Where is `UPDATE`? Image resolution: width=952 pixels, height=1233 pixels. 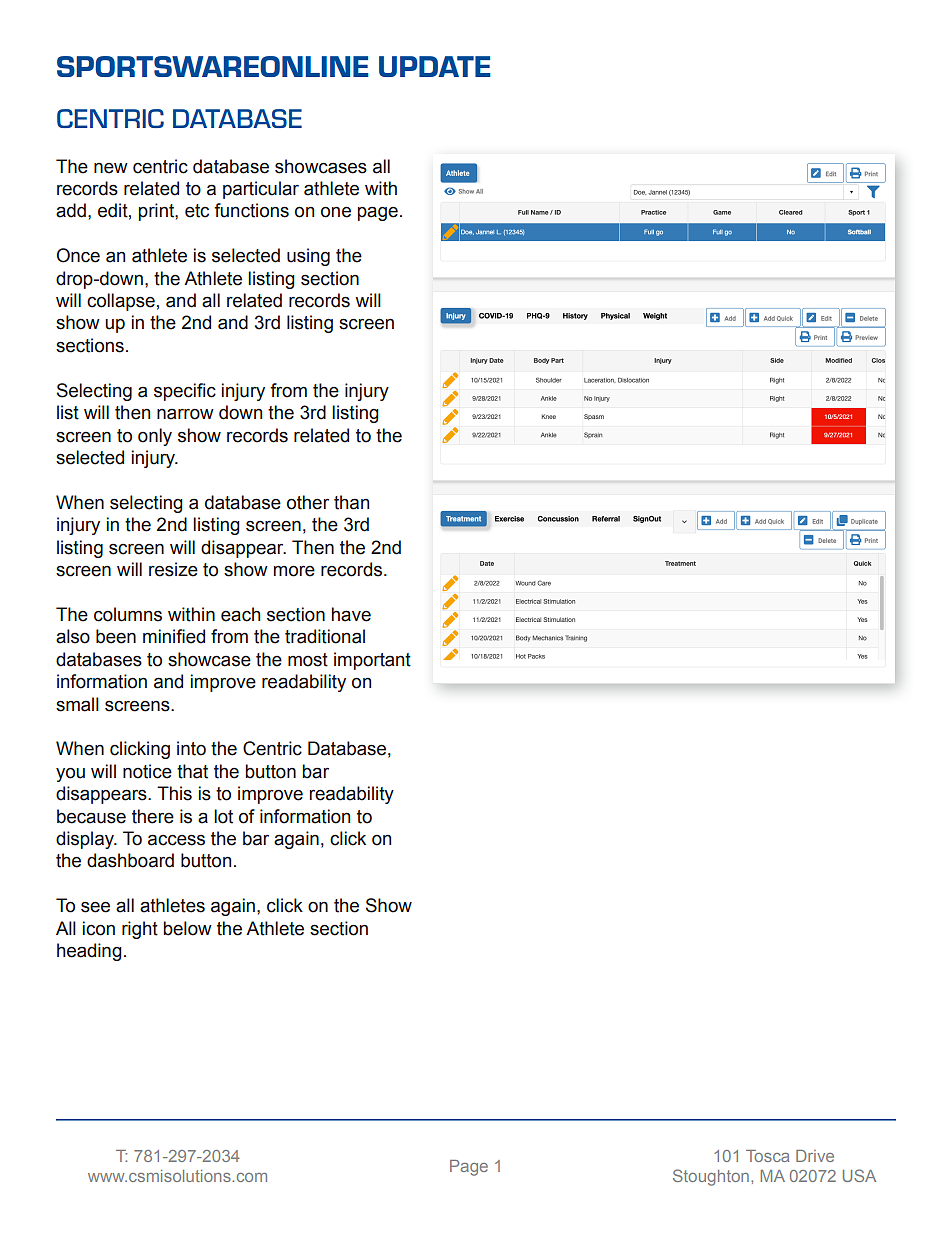
UPDATE is located at coordinates (435, 66).
